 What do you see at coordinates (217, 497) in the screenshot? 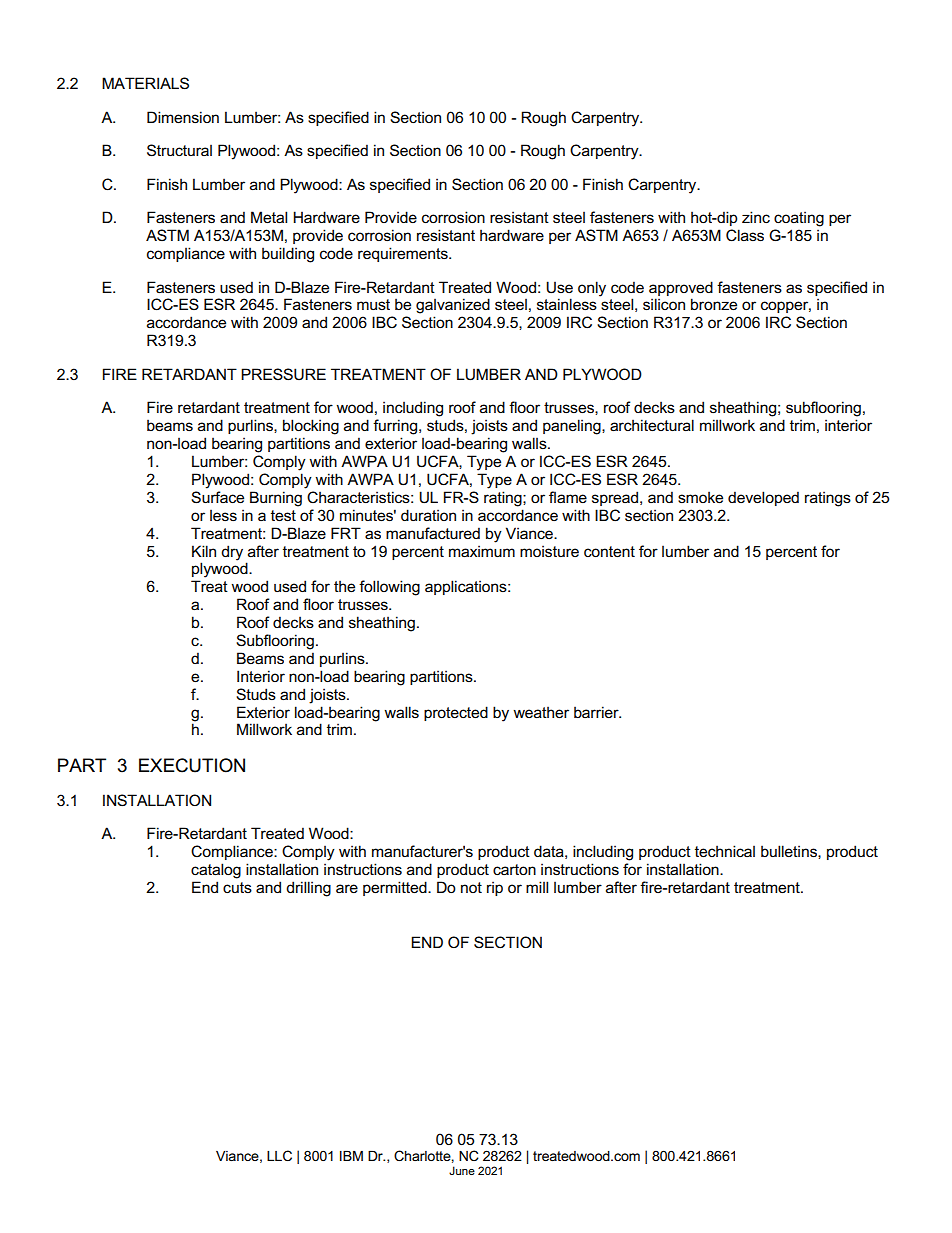
I see `Surface` at bounding box center [217, 497].
